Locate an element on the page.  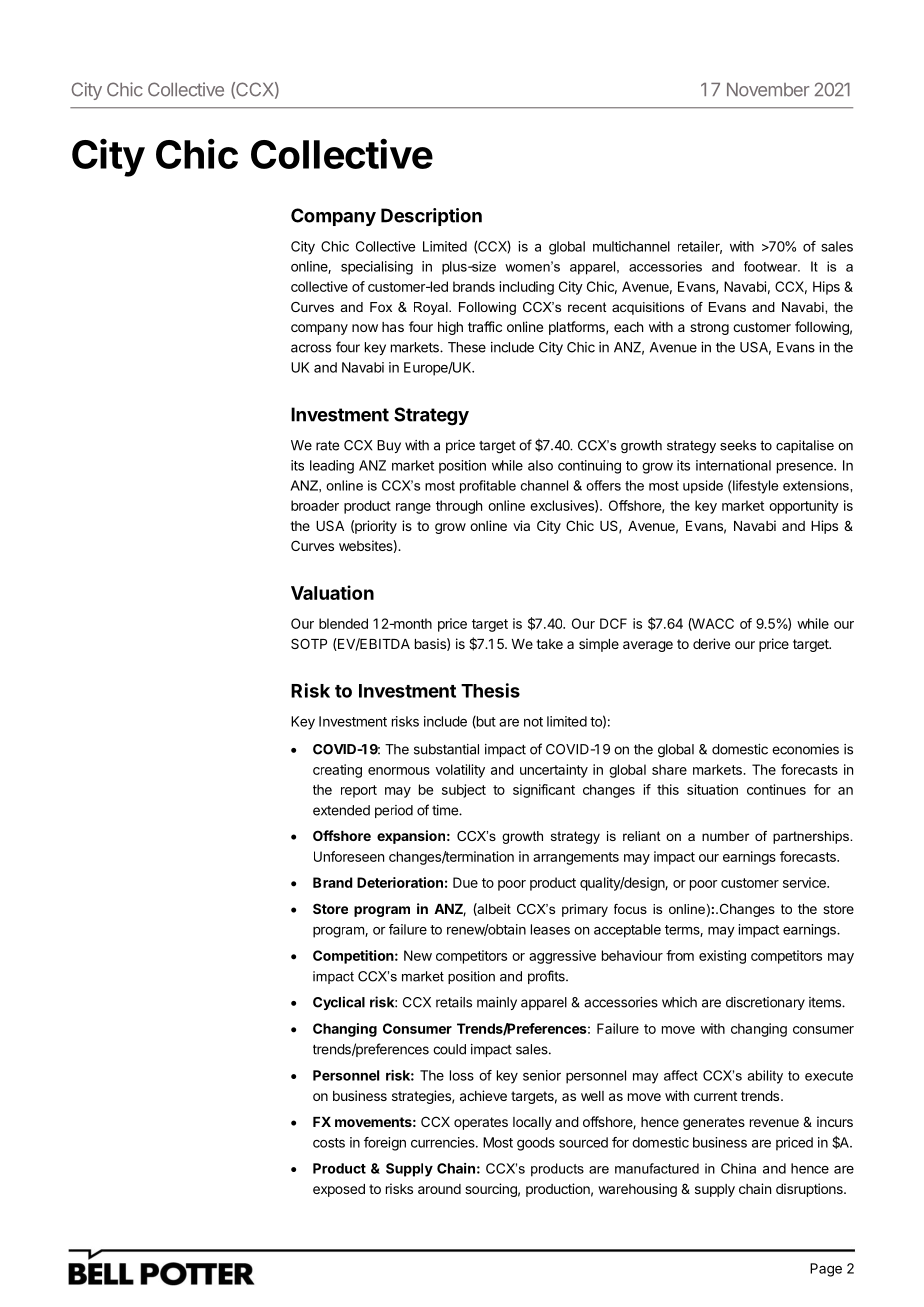
Buy is located at coordinates (389, 446).
